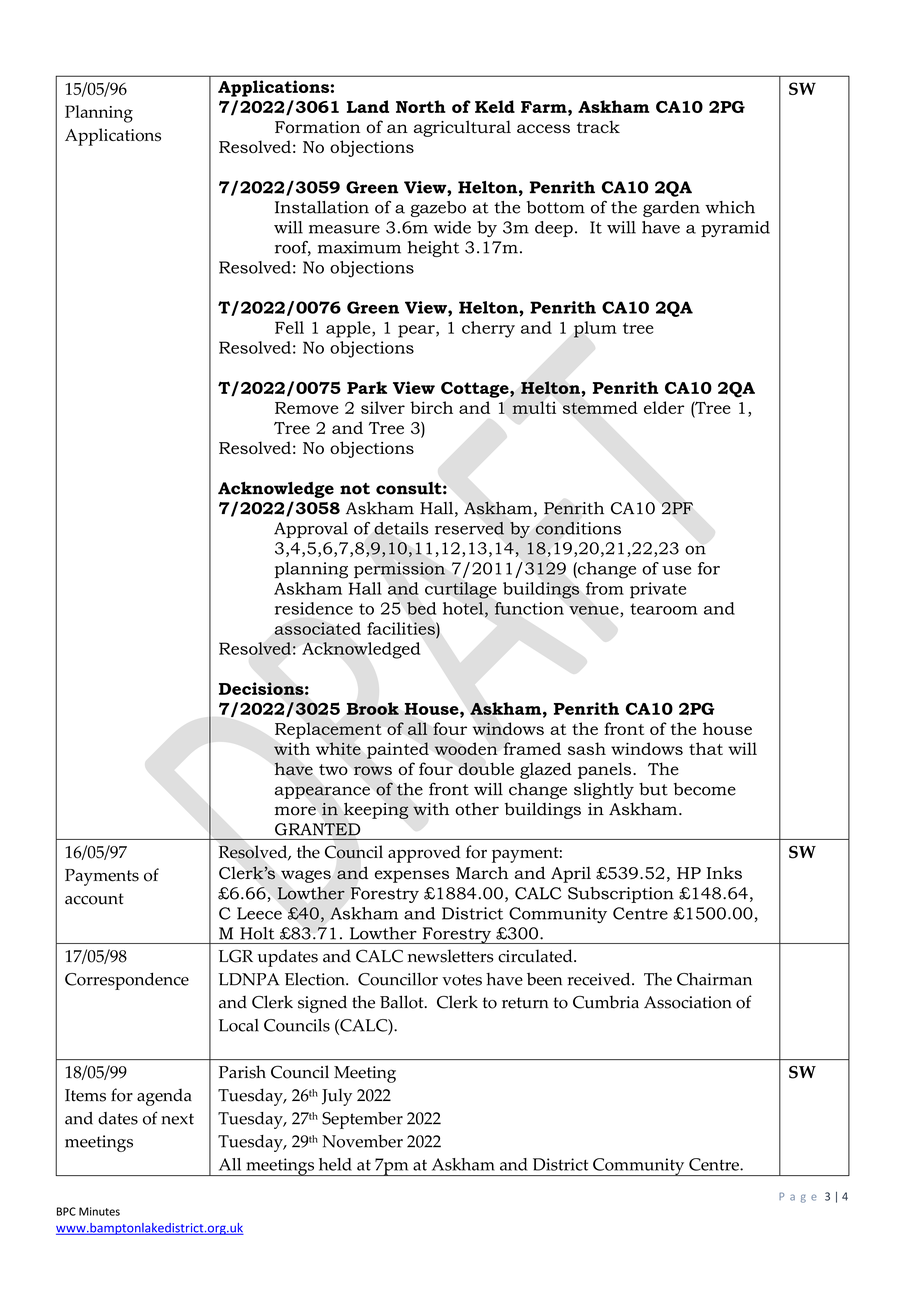 This screenshot has width=924, height=1308. What do you see at coordinates (307, 408) in the screenshot?
I see `Remove` at bounding box center [307, 408].
